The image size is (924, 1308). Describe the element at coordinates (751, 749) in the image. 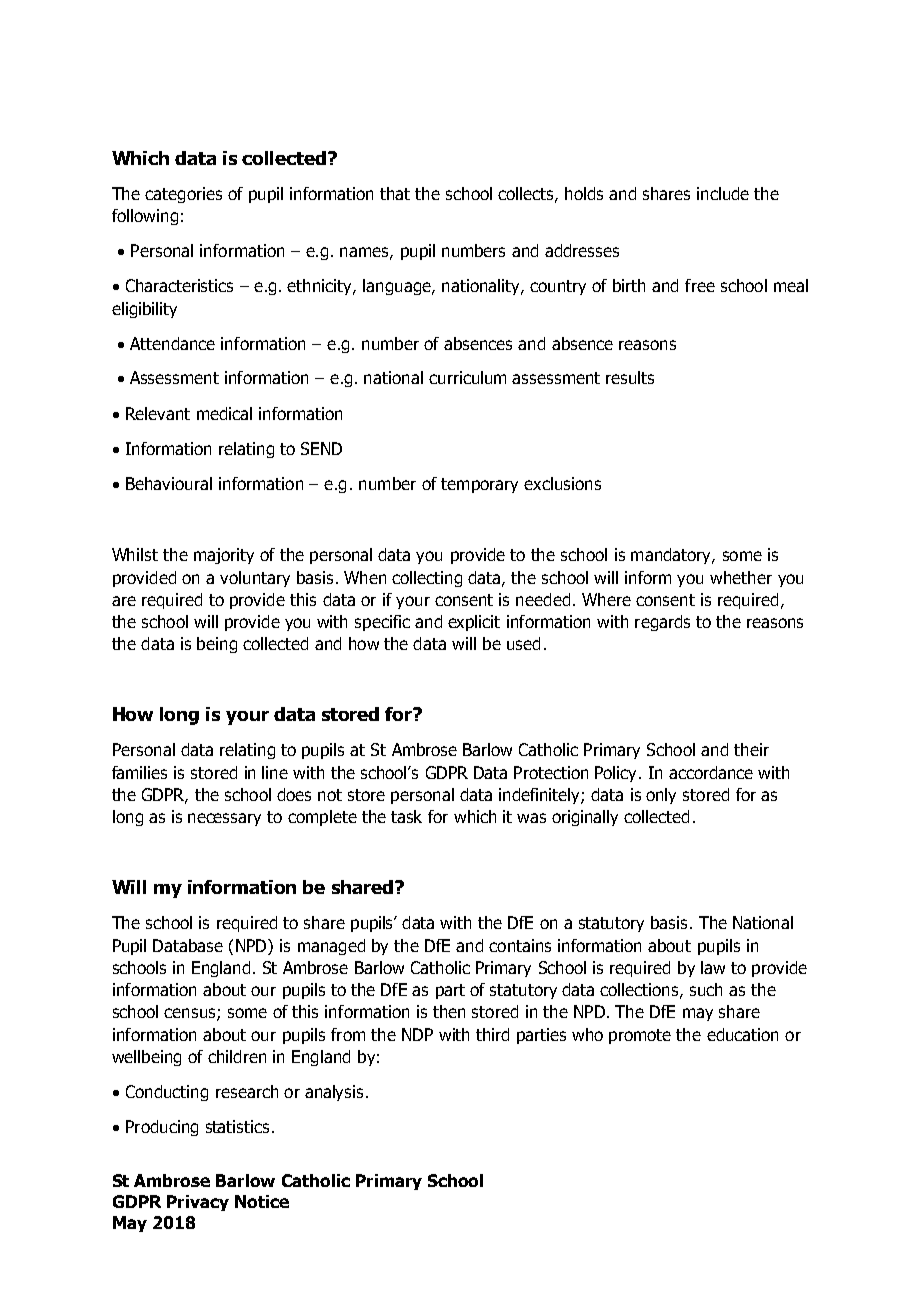

I see `their` at that location.
